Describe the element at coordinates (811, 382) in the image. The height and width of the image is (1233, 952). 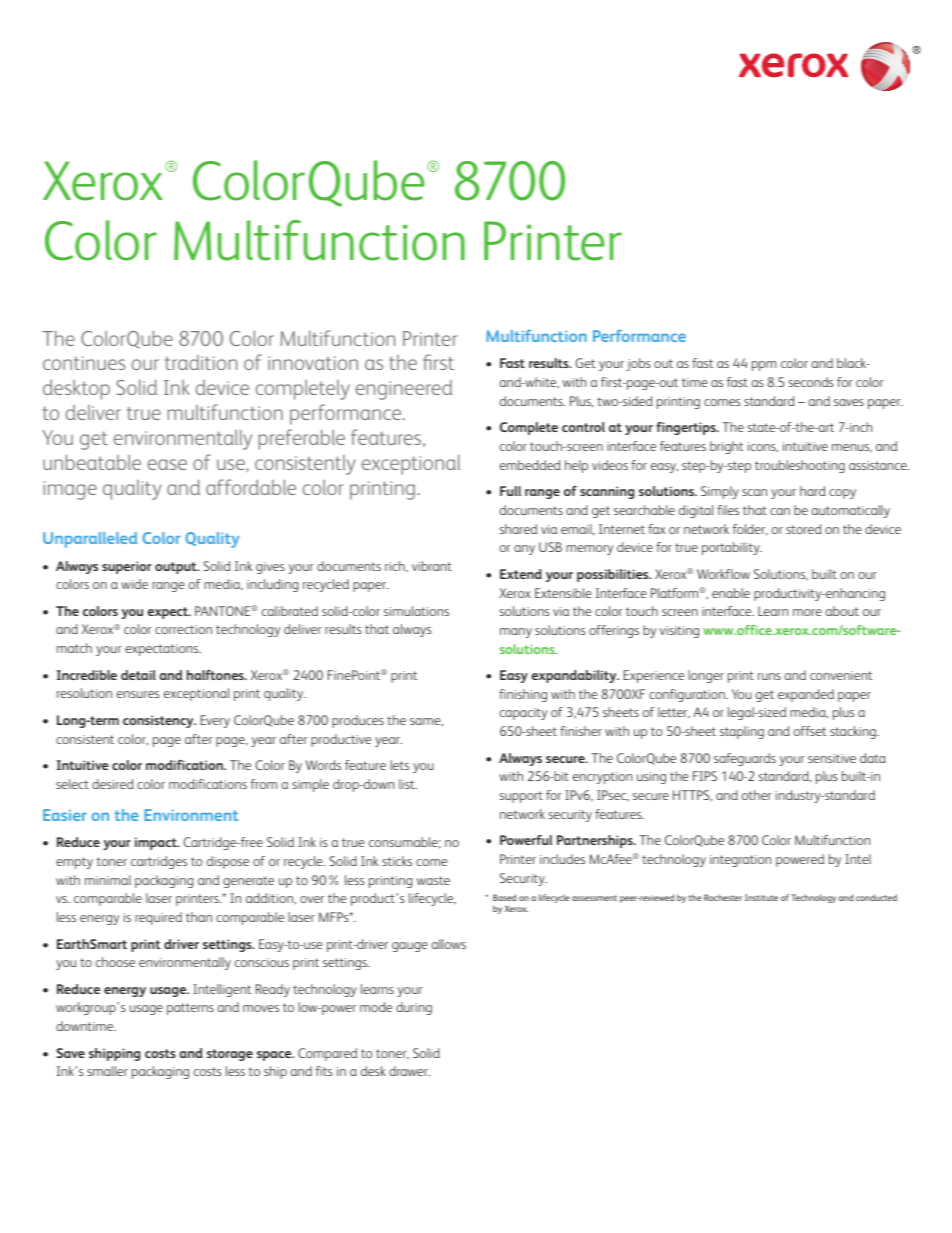
I see `seconds` at that location.
